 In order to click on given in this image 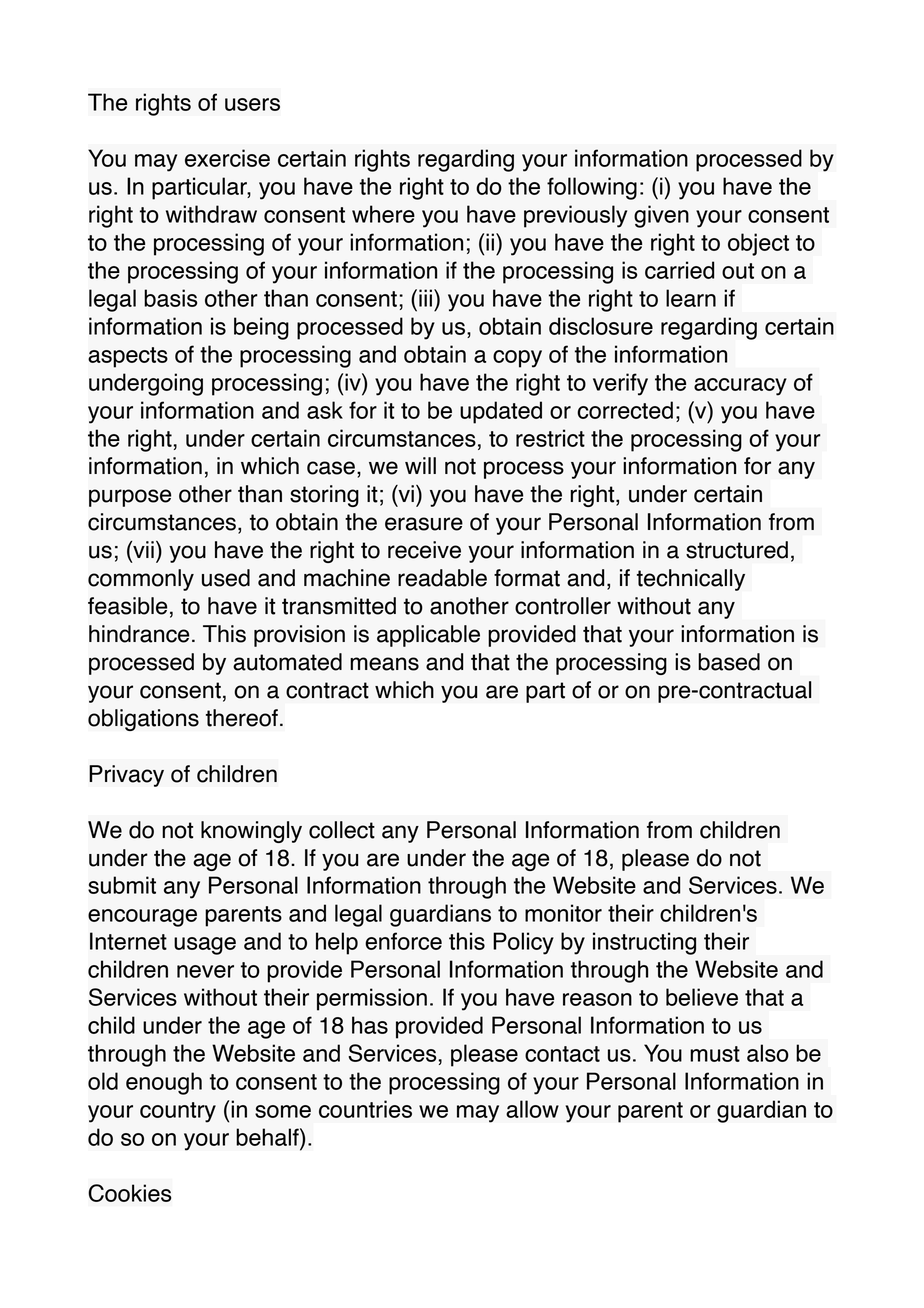, I will do `click(661, 216)`.
